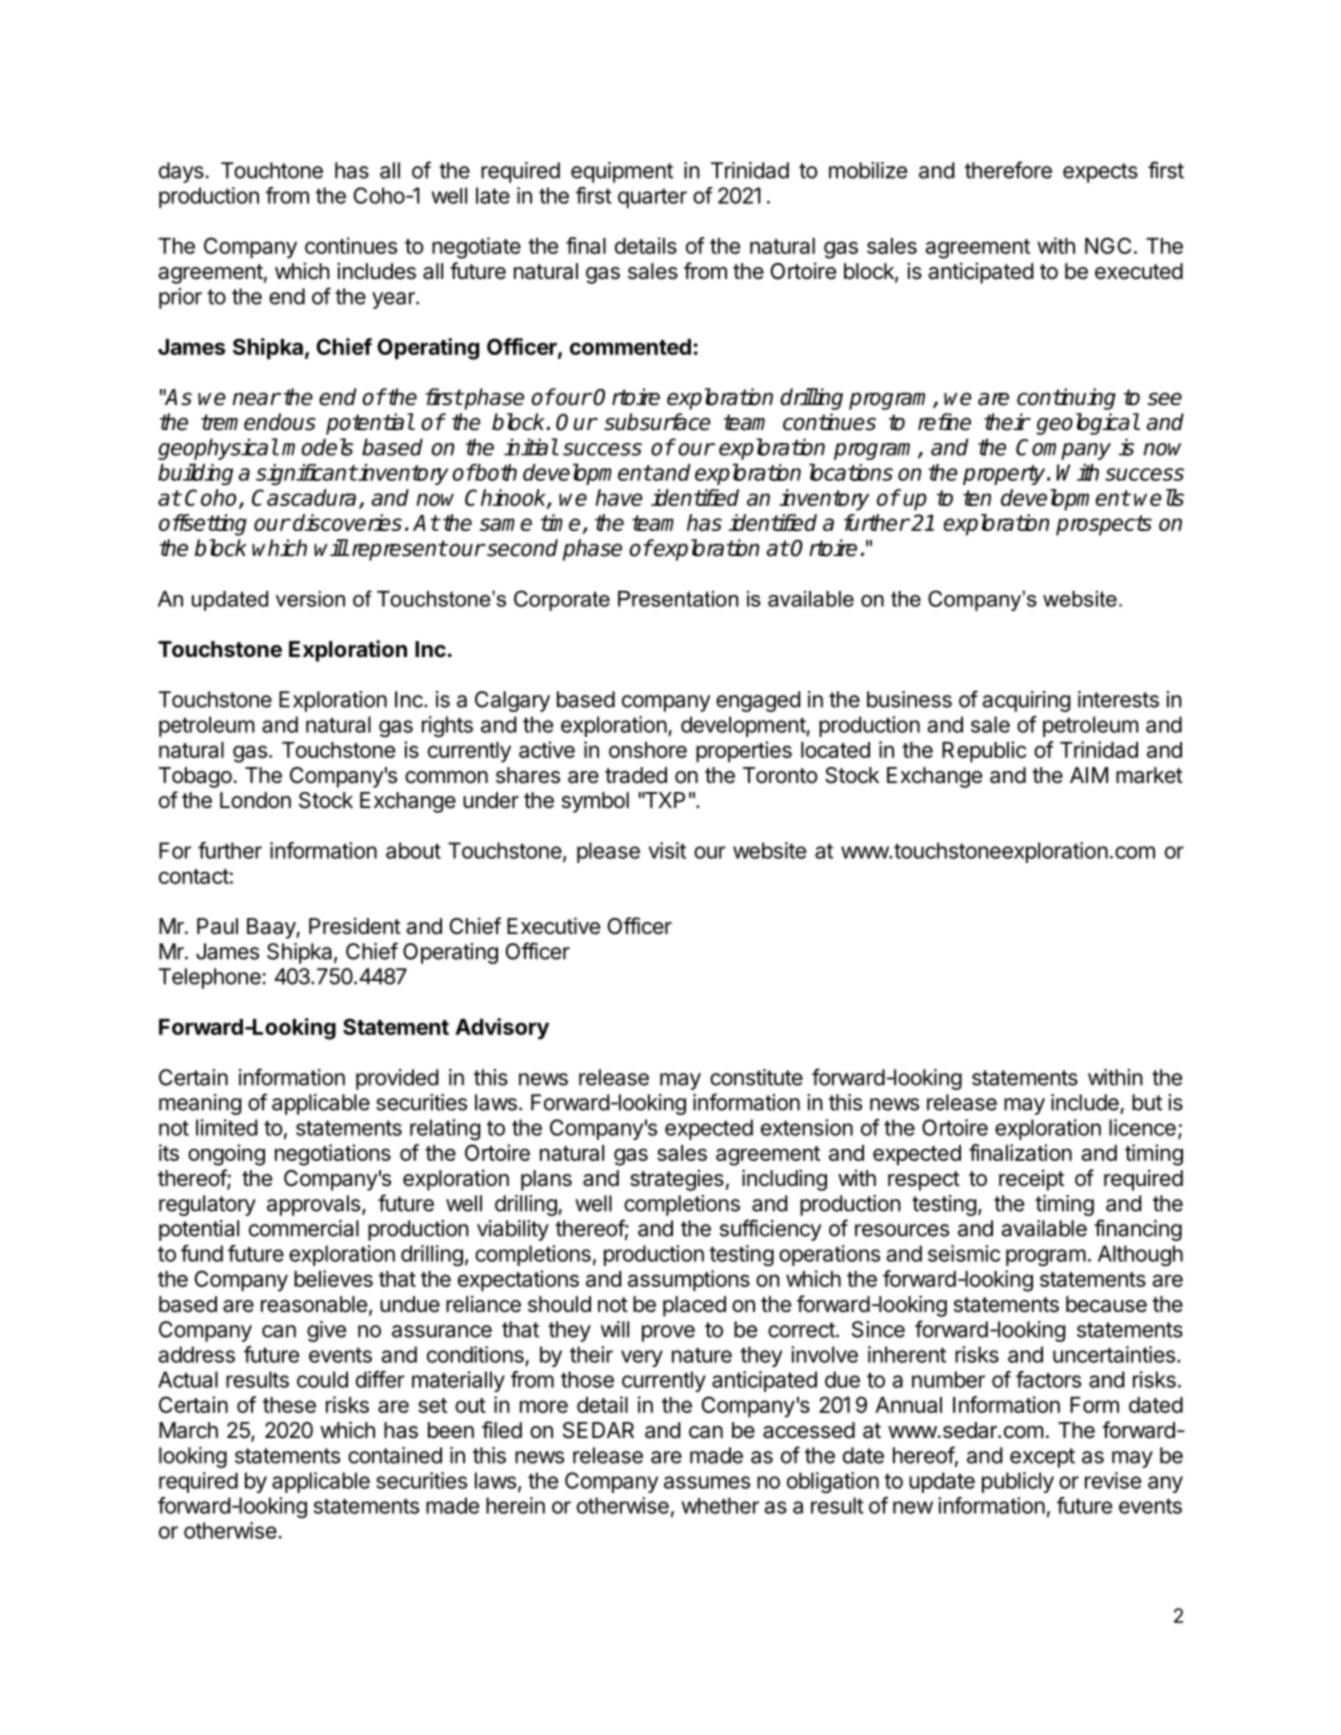 Image resolution: width=1341 pixels, height=1735 pixels. Describe the element at coordinates (652, 198) in the document. I see `quarter` at that location.
